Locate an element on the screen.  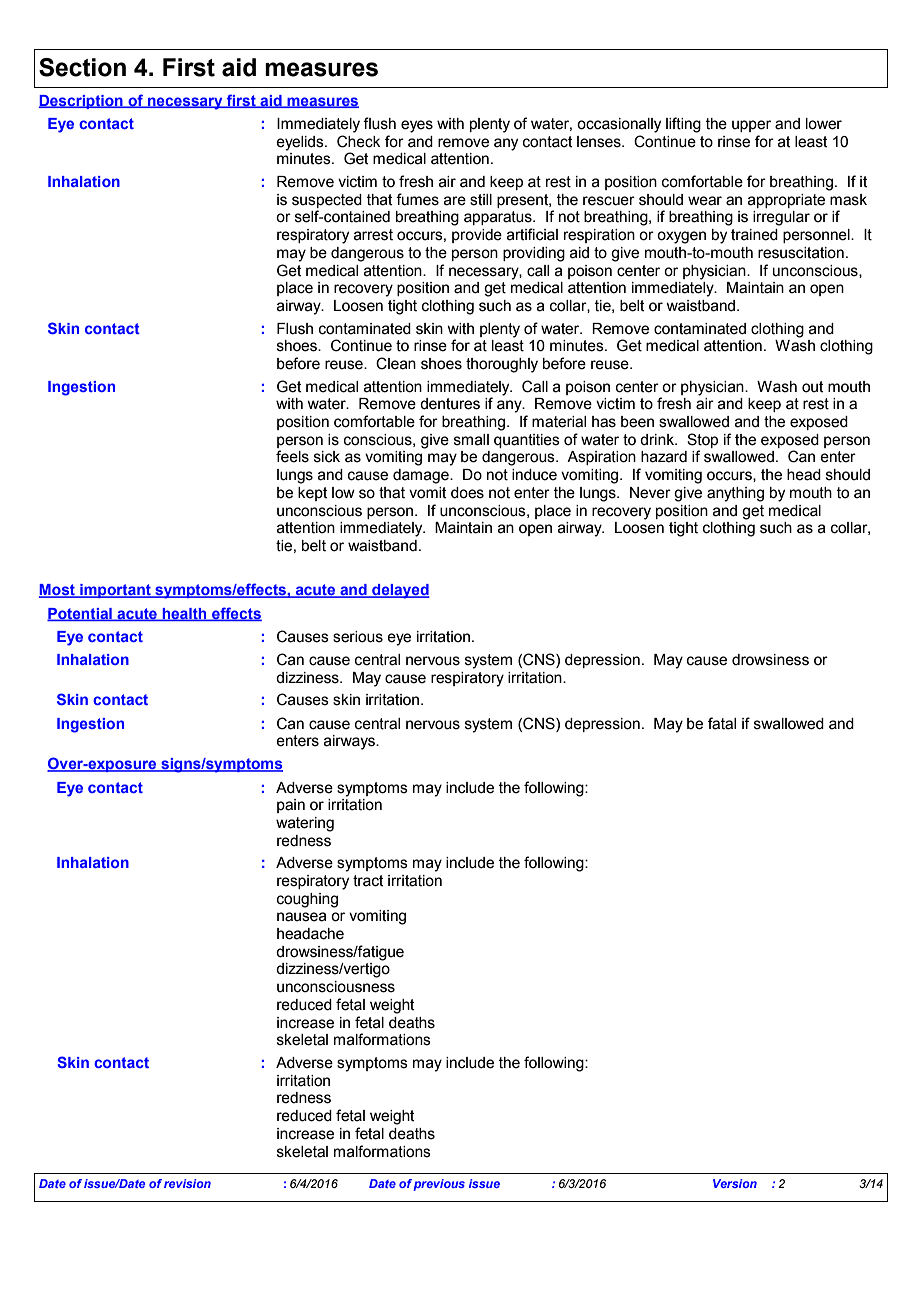
fatal is located at coordinates (722, 723).
